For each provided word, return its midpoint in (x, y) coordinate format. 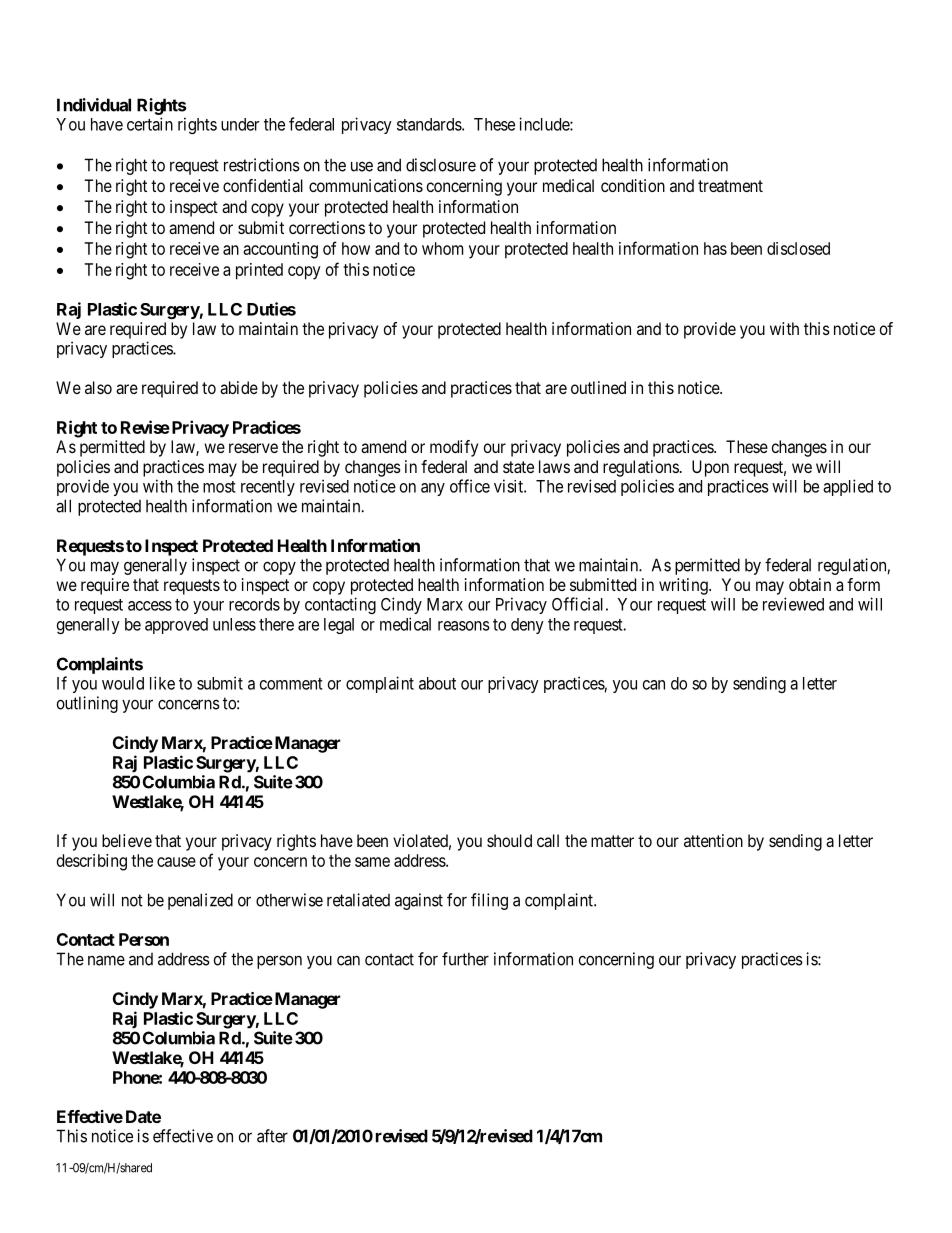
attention (713, 840)
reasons (464, 626)
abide (239, 387)
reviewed (793, 604)
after (272, 1136)
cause (176, 862)
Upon (710, 468)
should (509, 840)
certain (150, 124)
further (465, 959)
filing (489, 901)
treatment (730, 186)
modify (454, 448)
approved (176, 626)
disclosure (441, 165)
